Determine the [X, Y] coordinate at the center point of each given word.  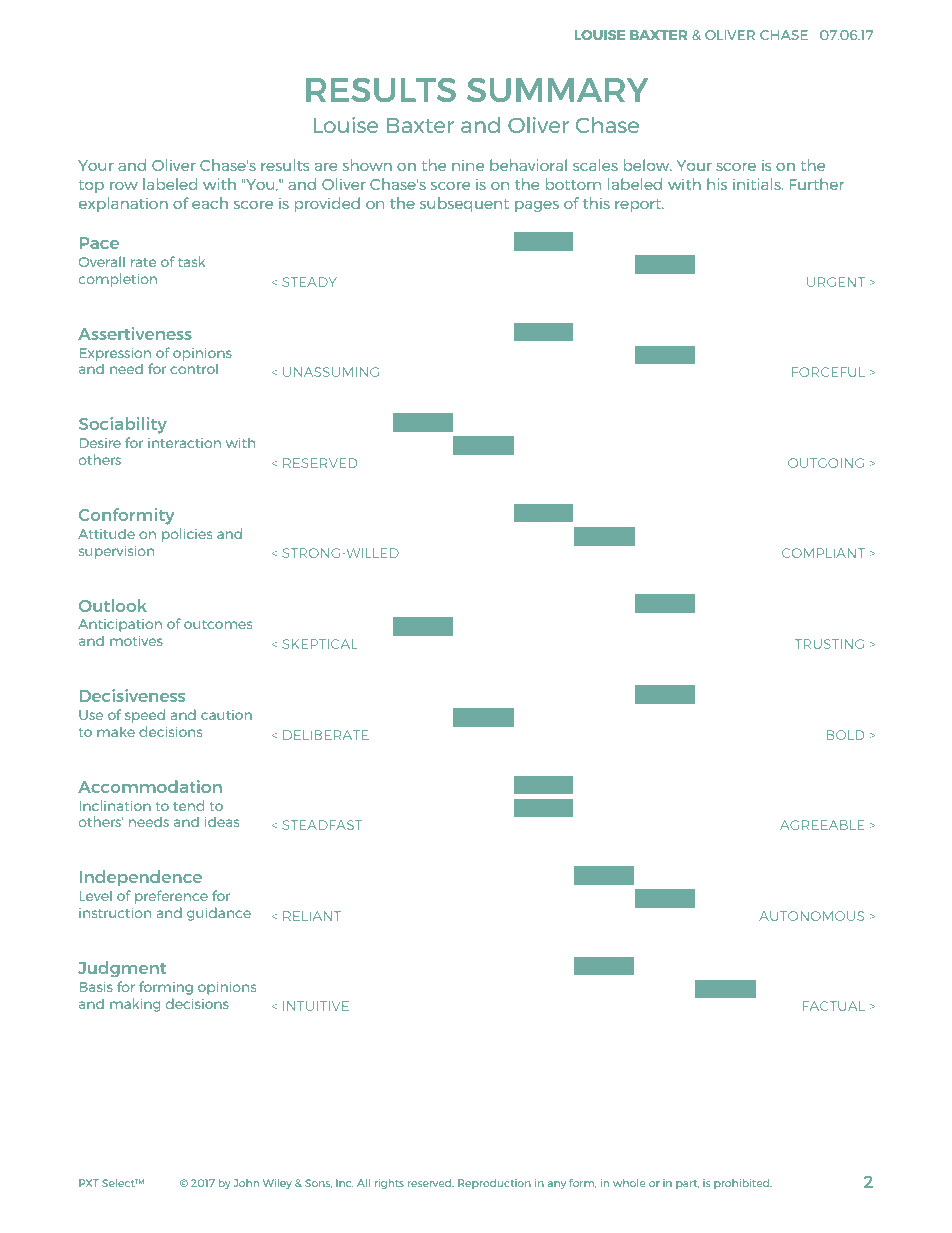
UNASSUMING [331, 372]
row [124, 186]
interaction [184, 443]
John [246, 1183]
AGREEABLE [822, 825]
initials [758, 184]
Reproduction [494, 1184]
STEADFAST [322, 825]
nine [468, 165]
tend [188, 805]
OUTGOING [826, 463]
